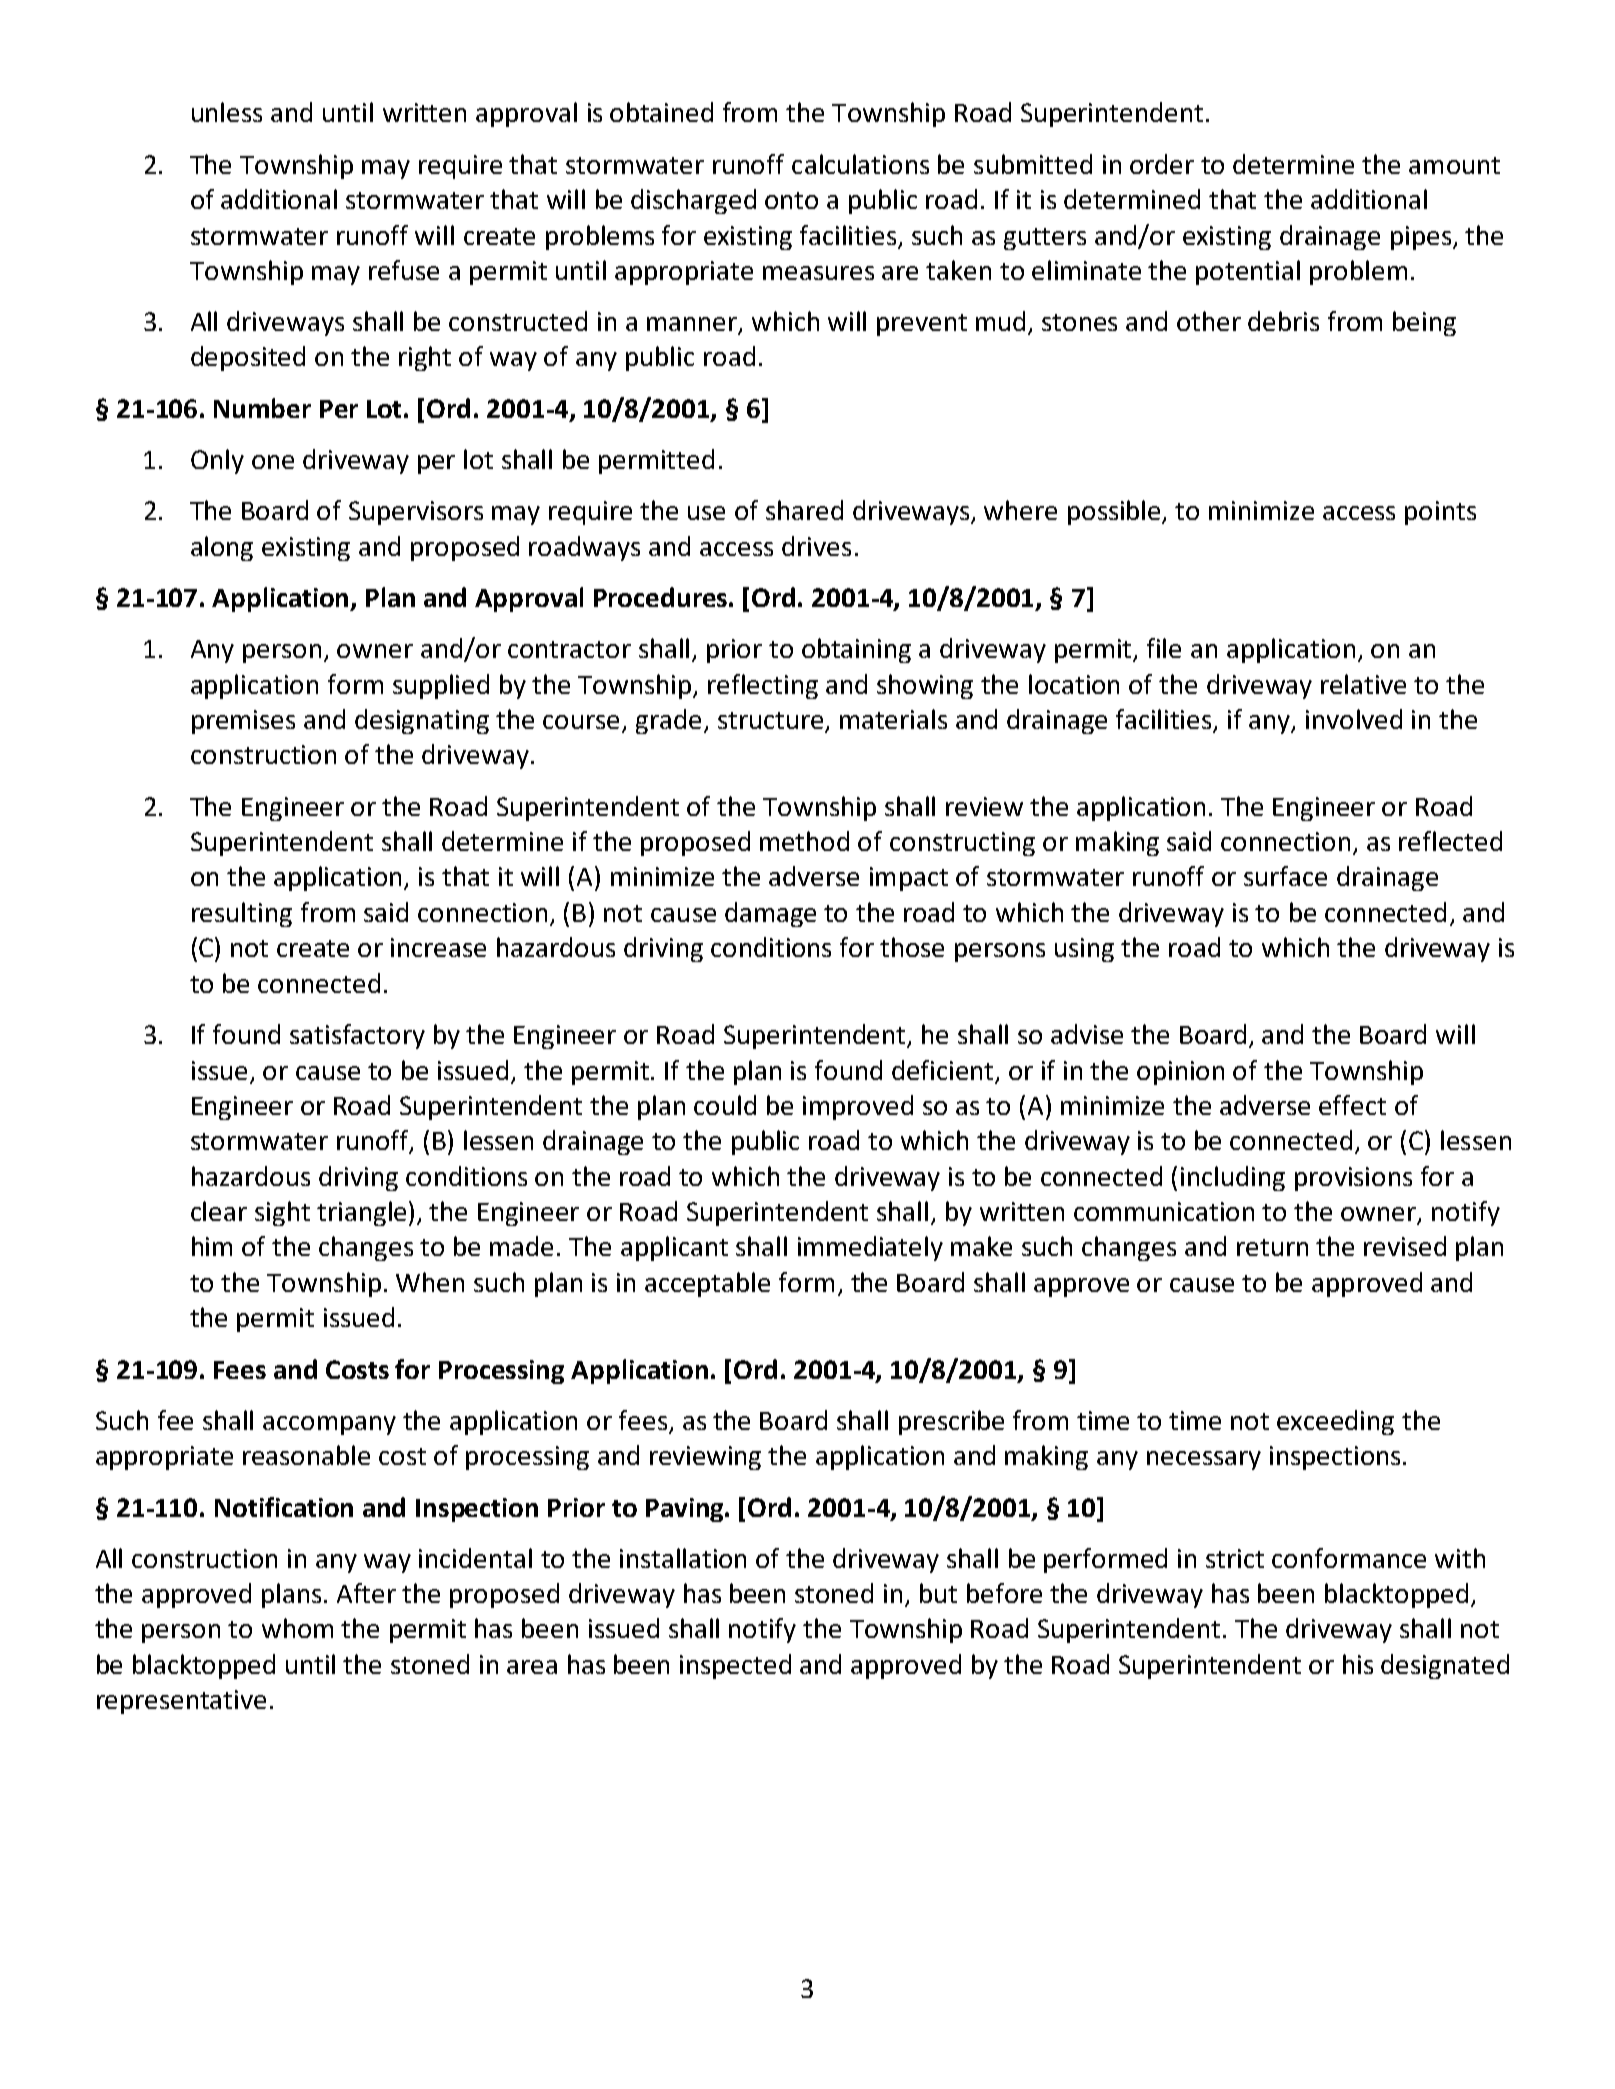 This document has width=1615, height=2089. What do you see at coordinates (770, 914) in the document?
I see `damage` at bounding box center [770, 914].
